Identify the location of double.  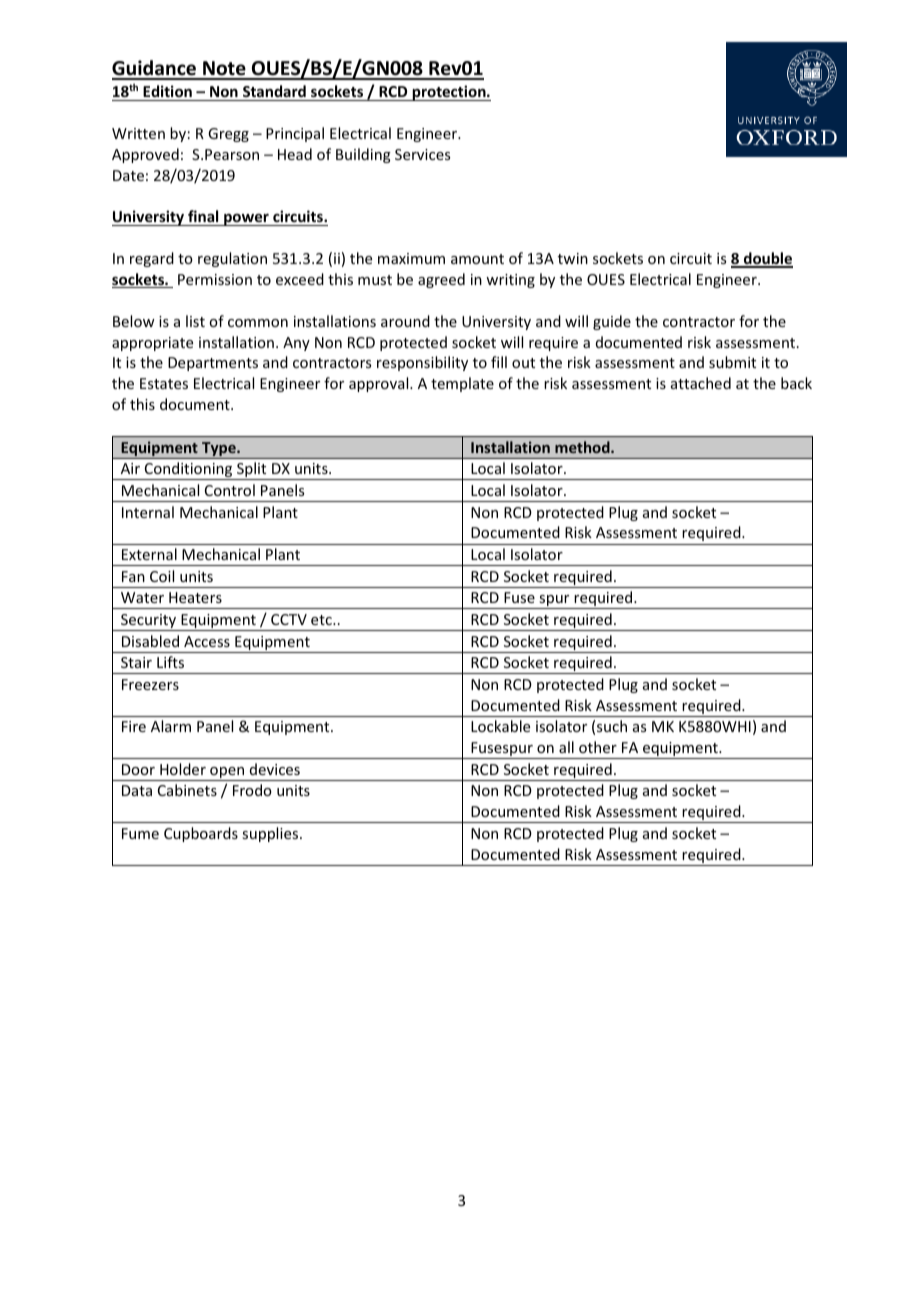
(767, 259).
